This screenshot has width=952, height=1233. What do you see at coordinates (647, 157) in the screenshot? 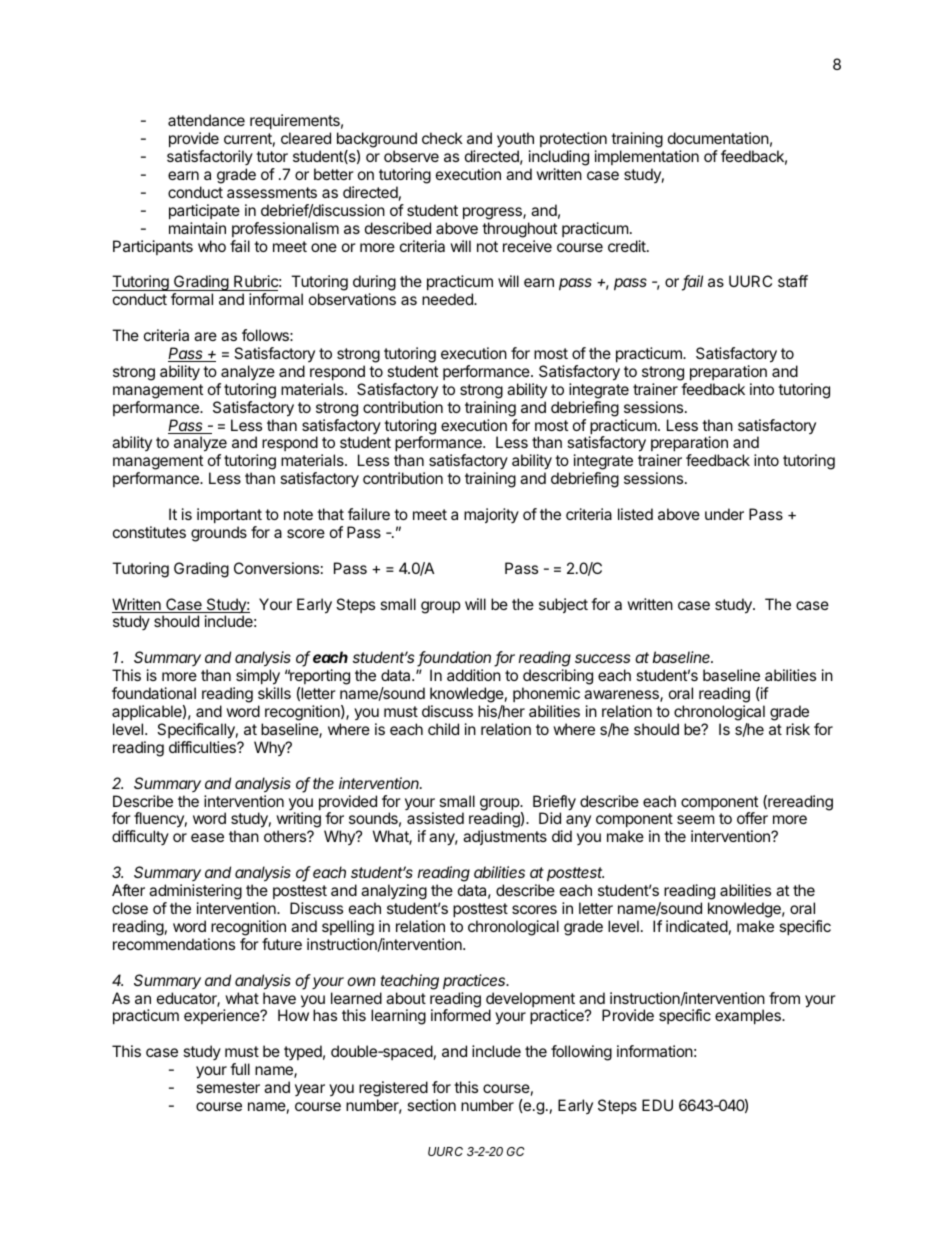
I see `implementation` at bounding box center [647, 157].
